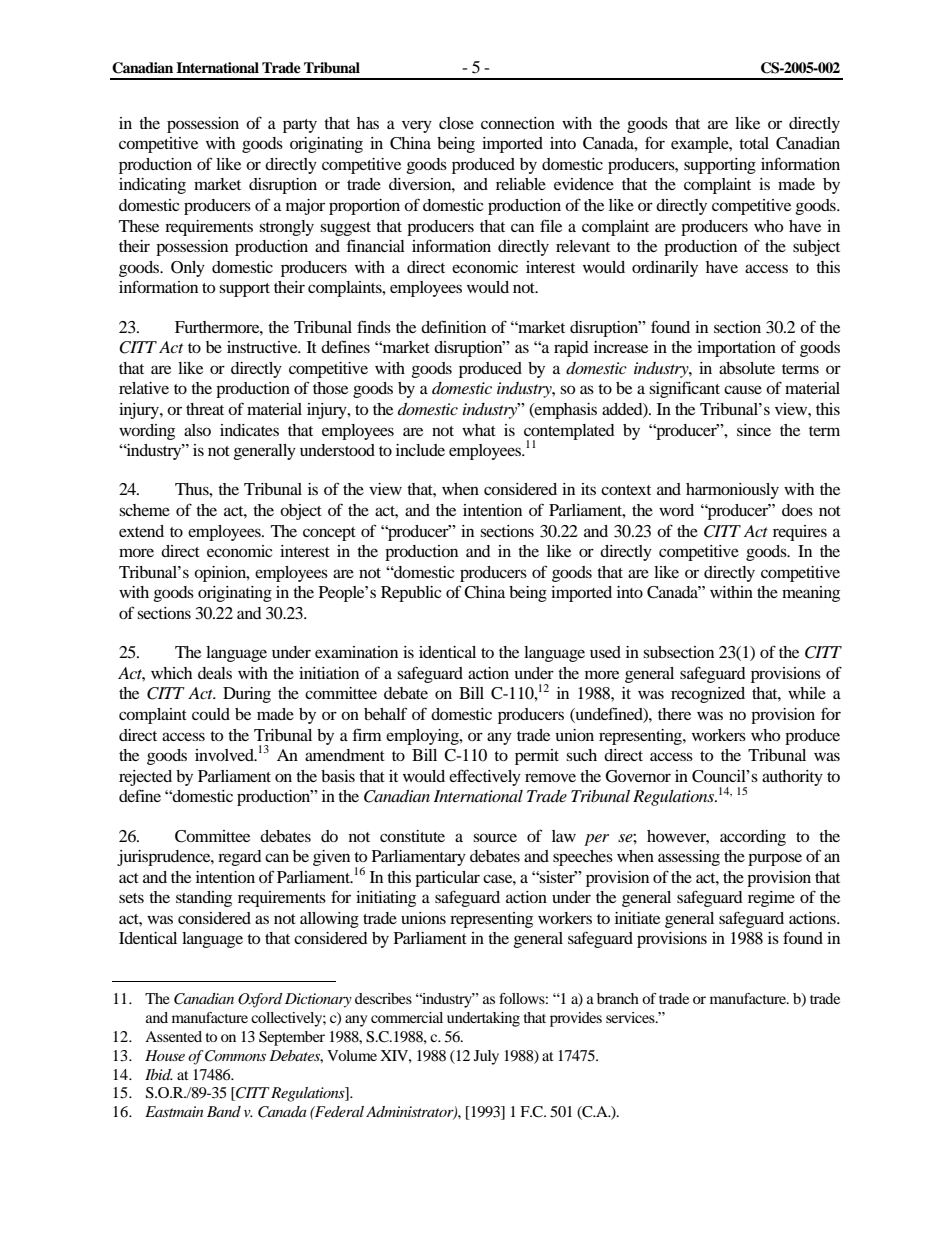 The height and width of the page is (1233, 952). What do you see at coordinates (152, 186) in the page?
I see `indicating` at bounding box center [152, 186].
